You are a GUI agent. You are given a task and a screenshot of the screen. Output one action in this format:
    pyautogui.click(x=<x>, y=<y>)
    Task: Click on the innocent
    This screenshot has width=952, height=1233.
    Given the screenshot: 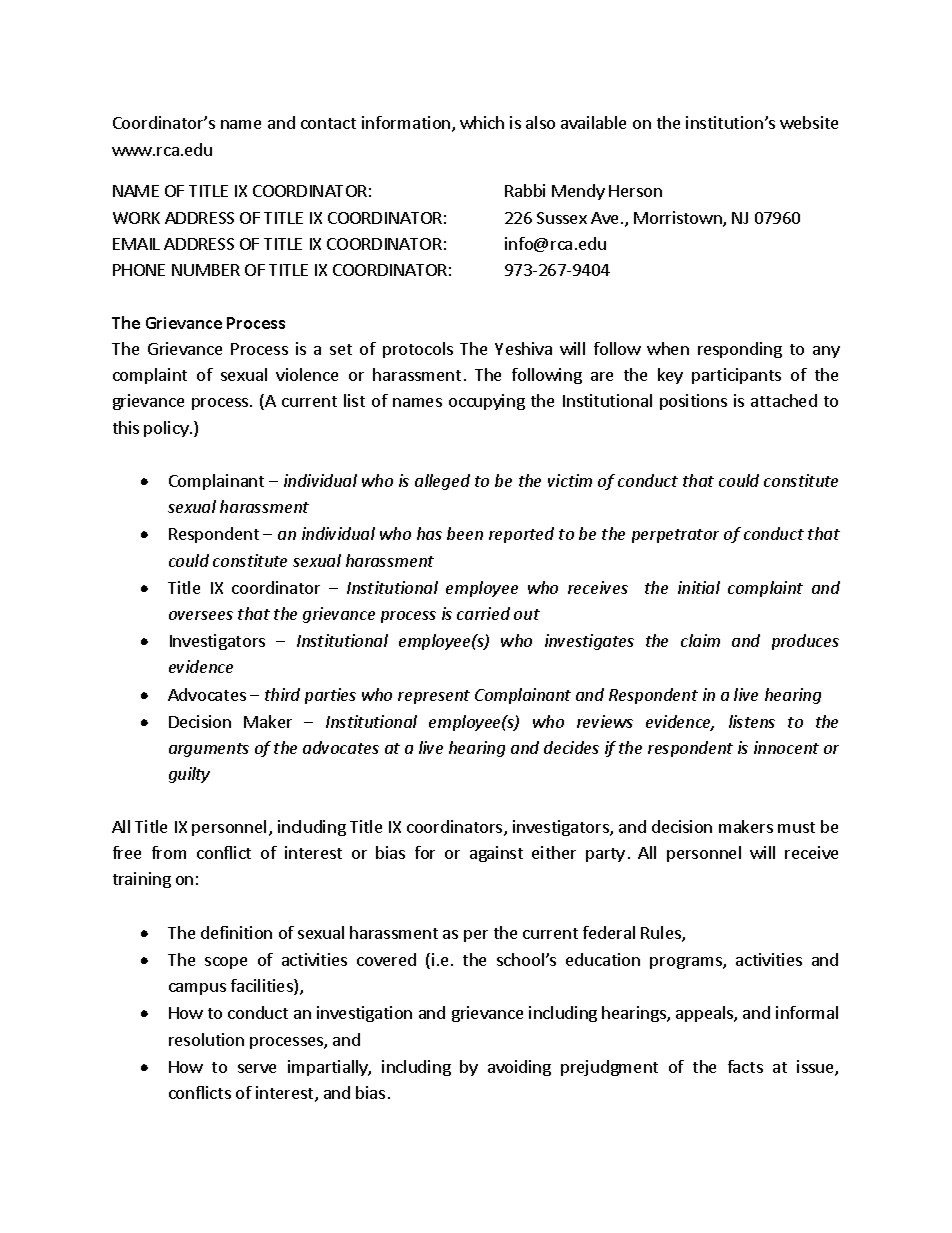 What is the action you would take?
    pyautogui.click(x=786, y=747)
